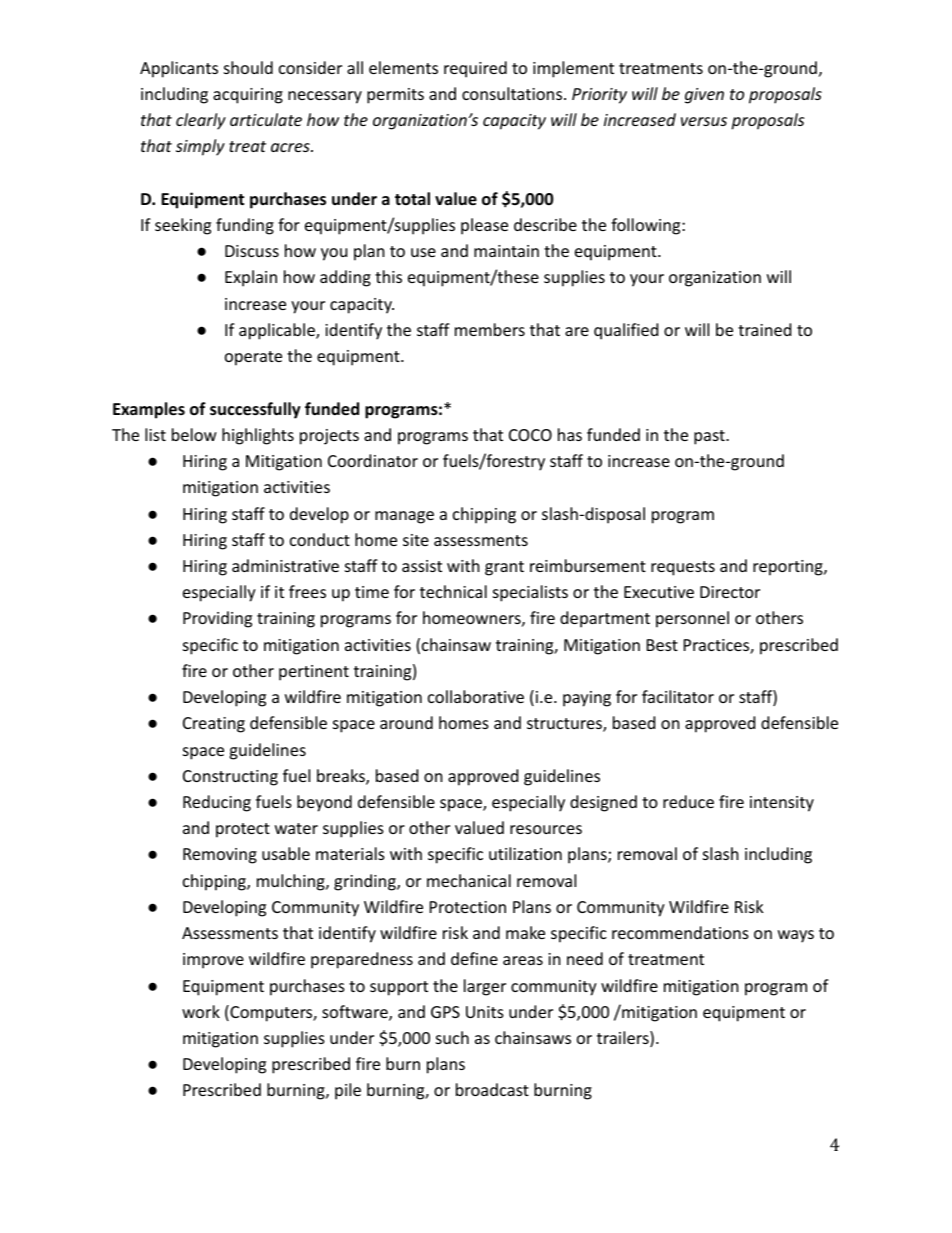 This screenshot has width=952, height=1233. I want to click on Providing, so click(217, 619).
